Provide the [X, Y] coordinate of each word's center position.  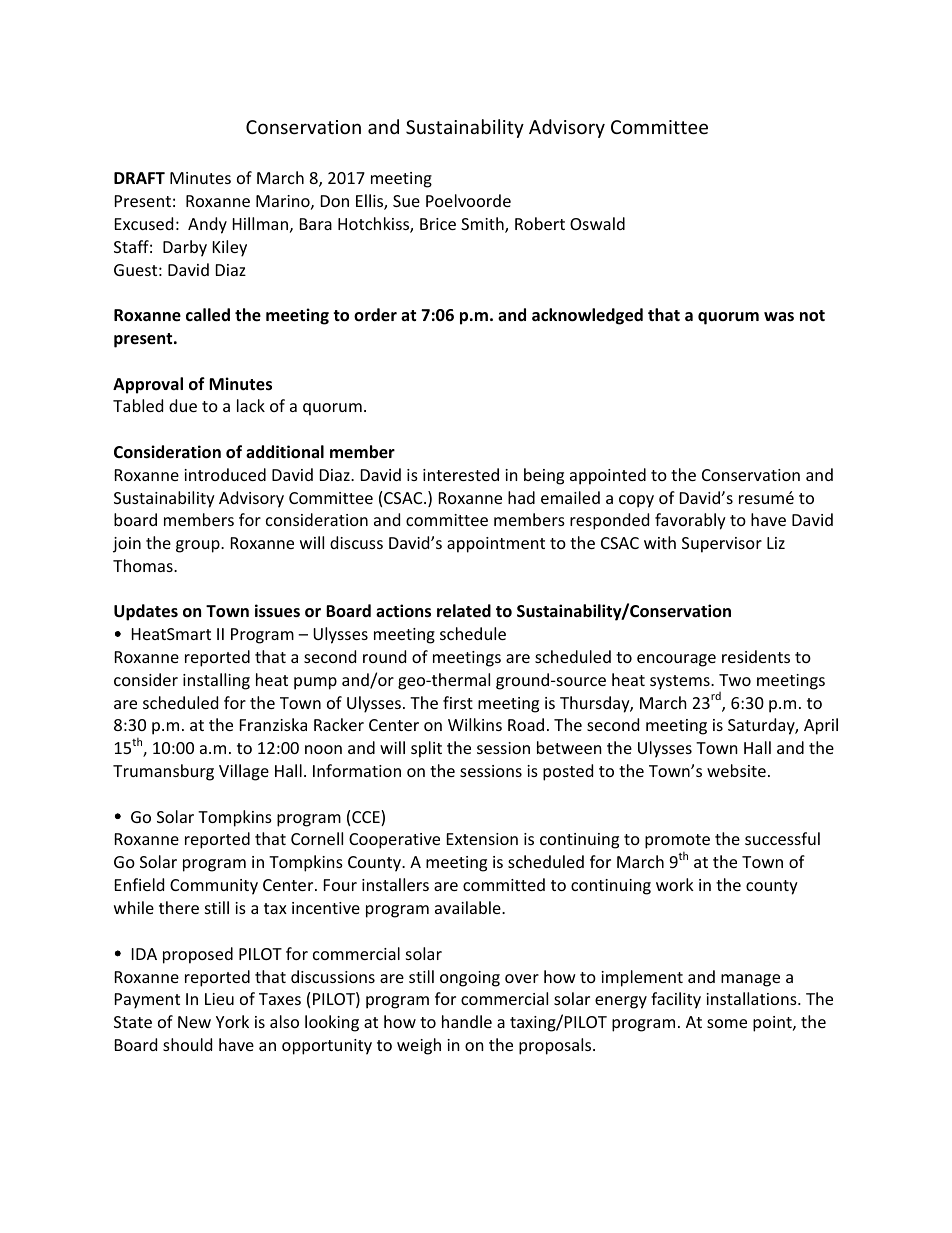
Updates [146, 612]
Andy [207, 225]
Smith [483, 225]
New [194, 1022]
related [464, 611]
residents [756, 656]
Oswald [597, 223]
